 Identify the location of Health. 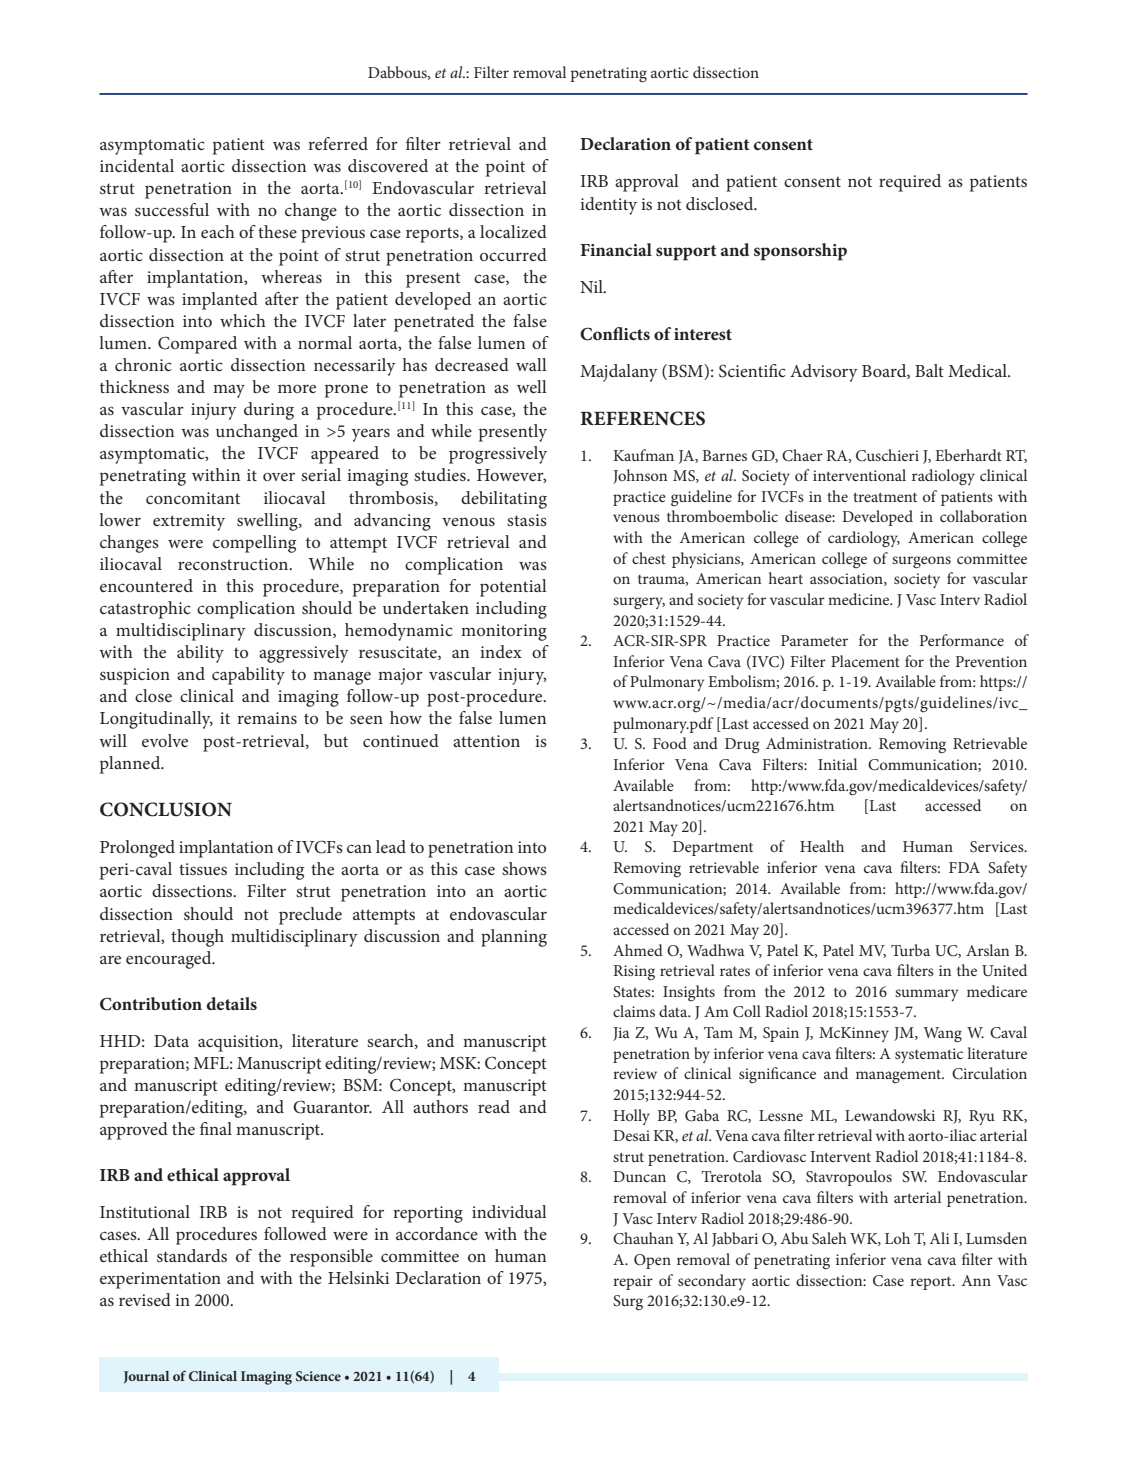
(822, 846).
